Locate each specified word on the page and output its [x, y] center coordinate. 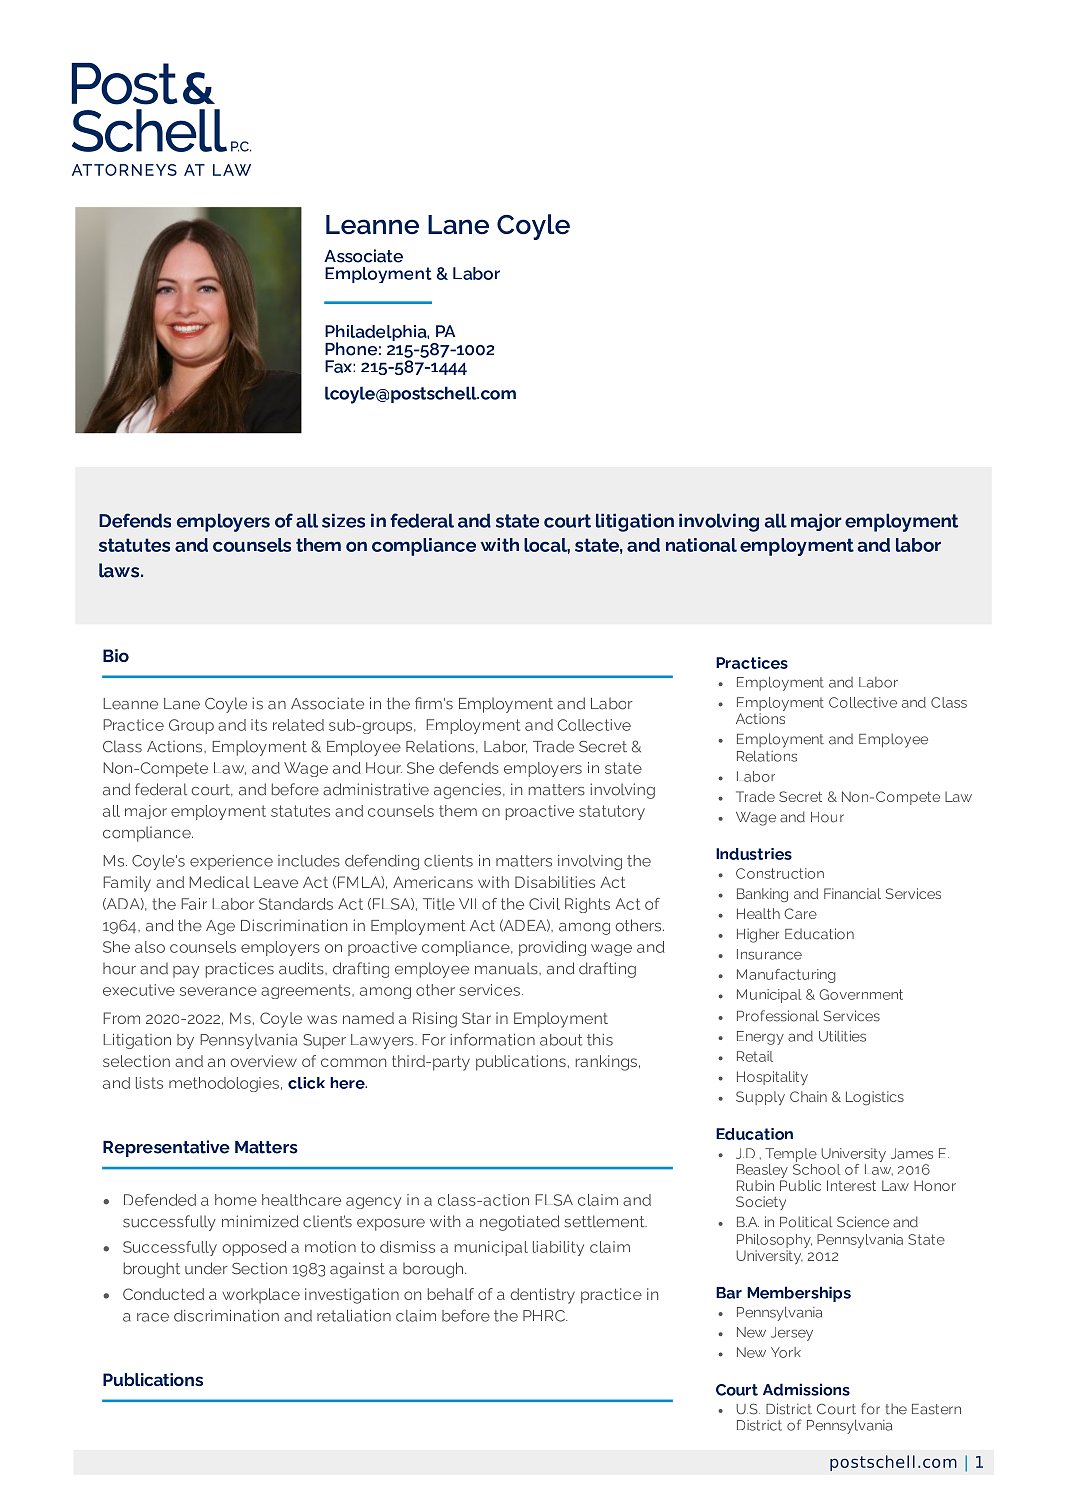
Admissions [806, 1389]
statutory [612, 812]
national [701, 545]
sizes [343, 520]
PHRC [545, 1316]
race [153, 1317]
